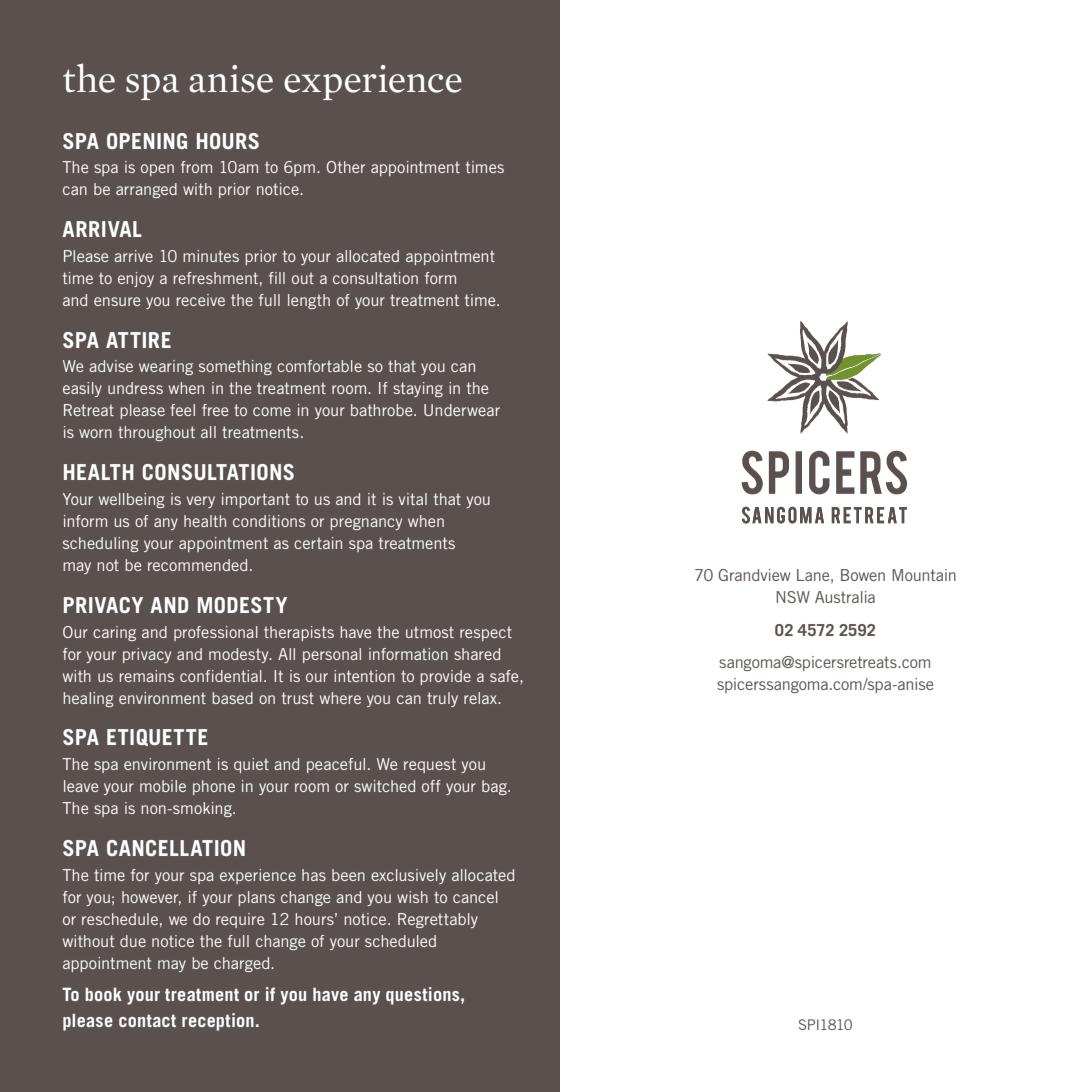 The image size is (1092, 1092). Describe the element at coordinates (438, 920) in the screenshot. I see `Regrettably` at that location.
